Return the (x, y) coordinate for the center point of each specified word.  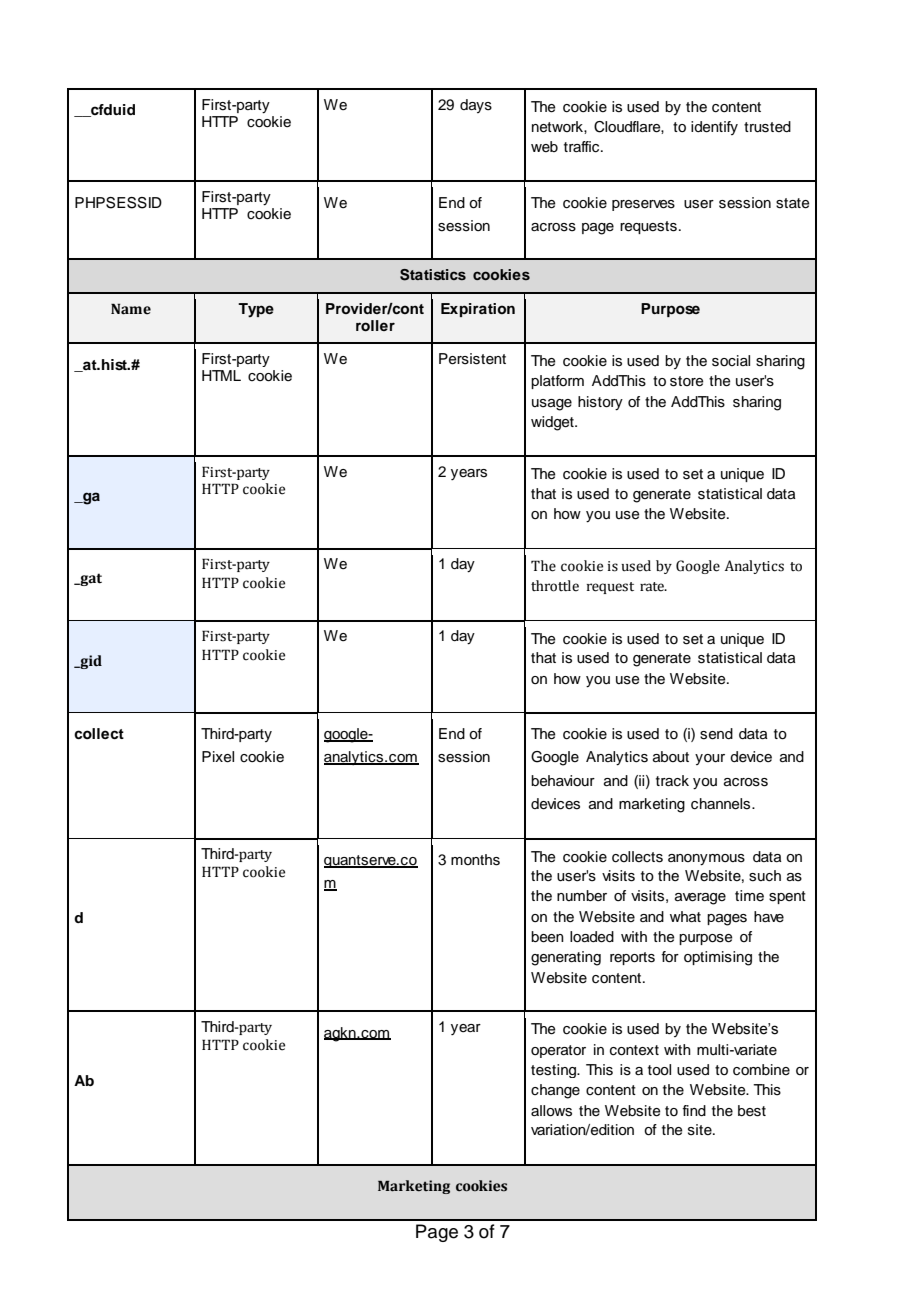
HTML (221, 375)
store (687, 381)
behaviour (563, 781)
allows (551, 1111)
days (476, 106)
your (710, 759)
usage (552, 405)
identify (714, 128)
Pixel (218, 757)
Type (256, 310)
